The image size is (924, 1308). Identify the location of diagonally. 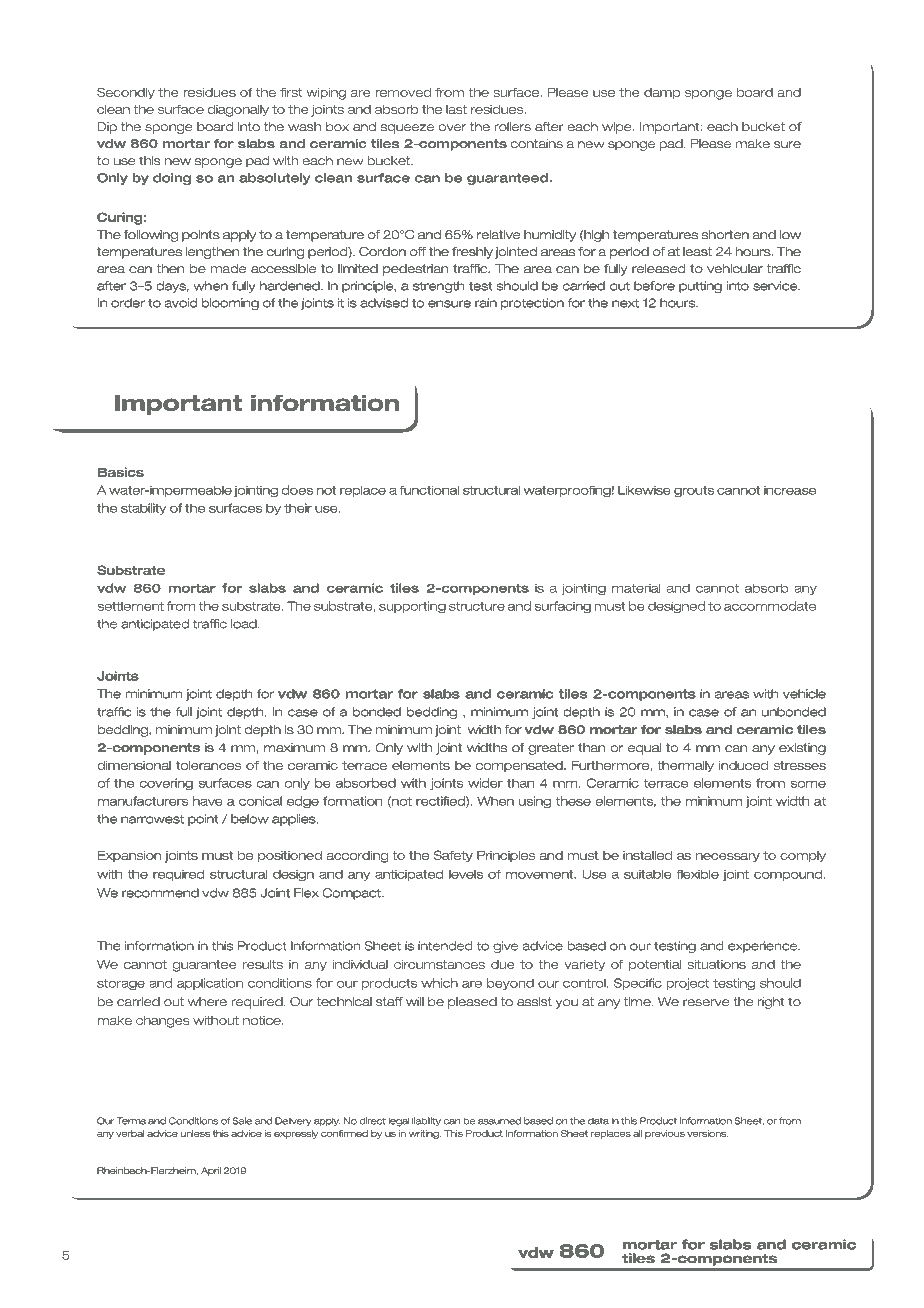
(238, 111).
